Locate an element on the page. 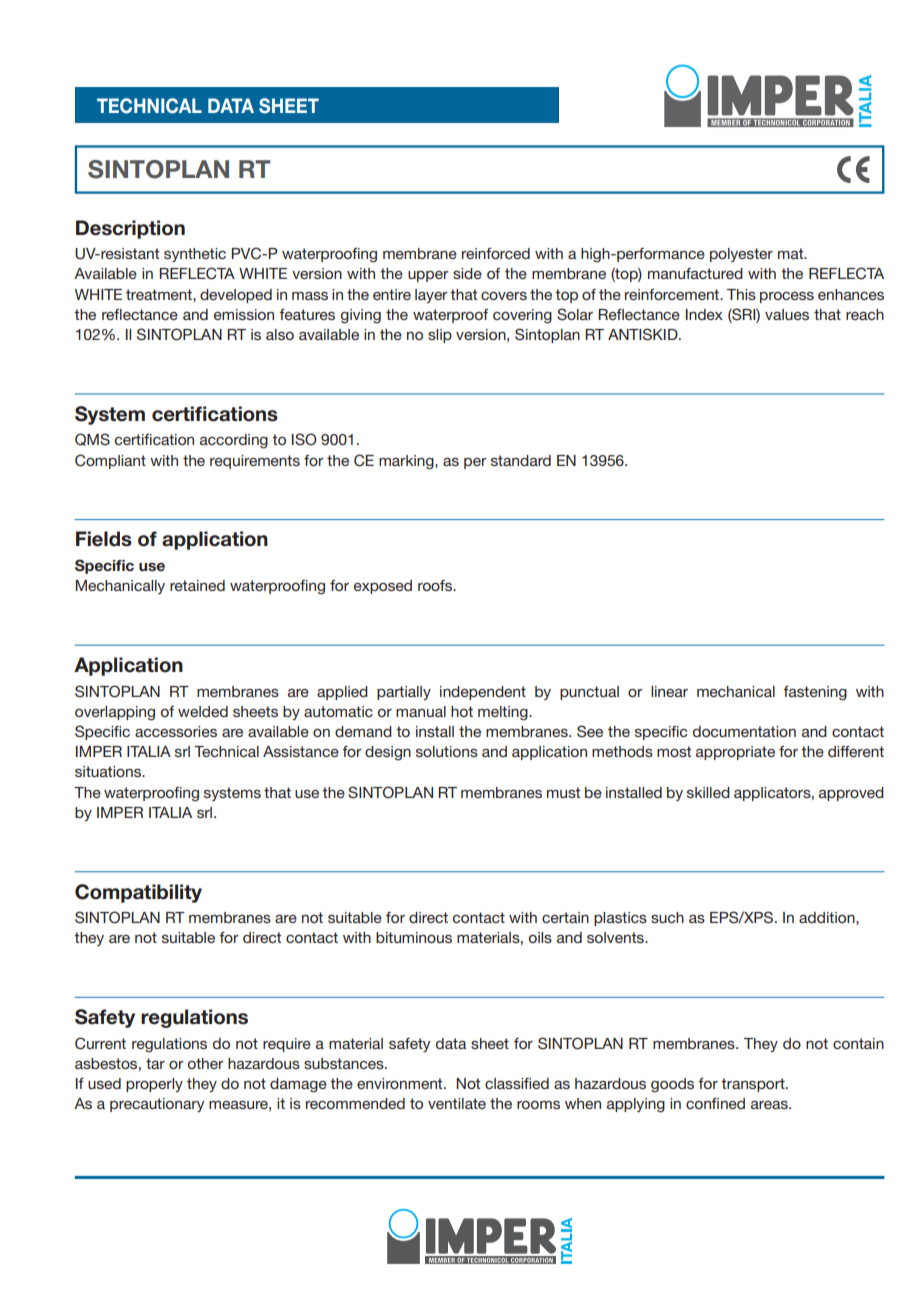 This image has width=924, height=1308. reinforced is located at coordinates (496, 253).
